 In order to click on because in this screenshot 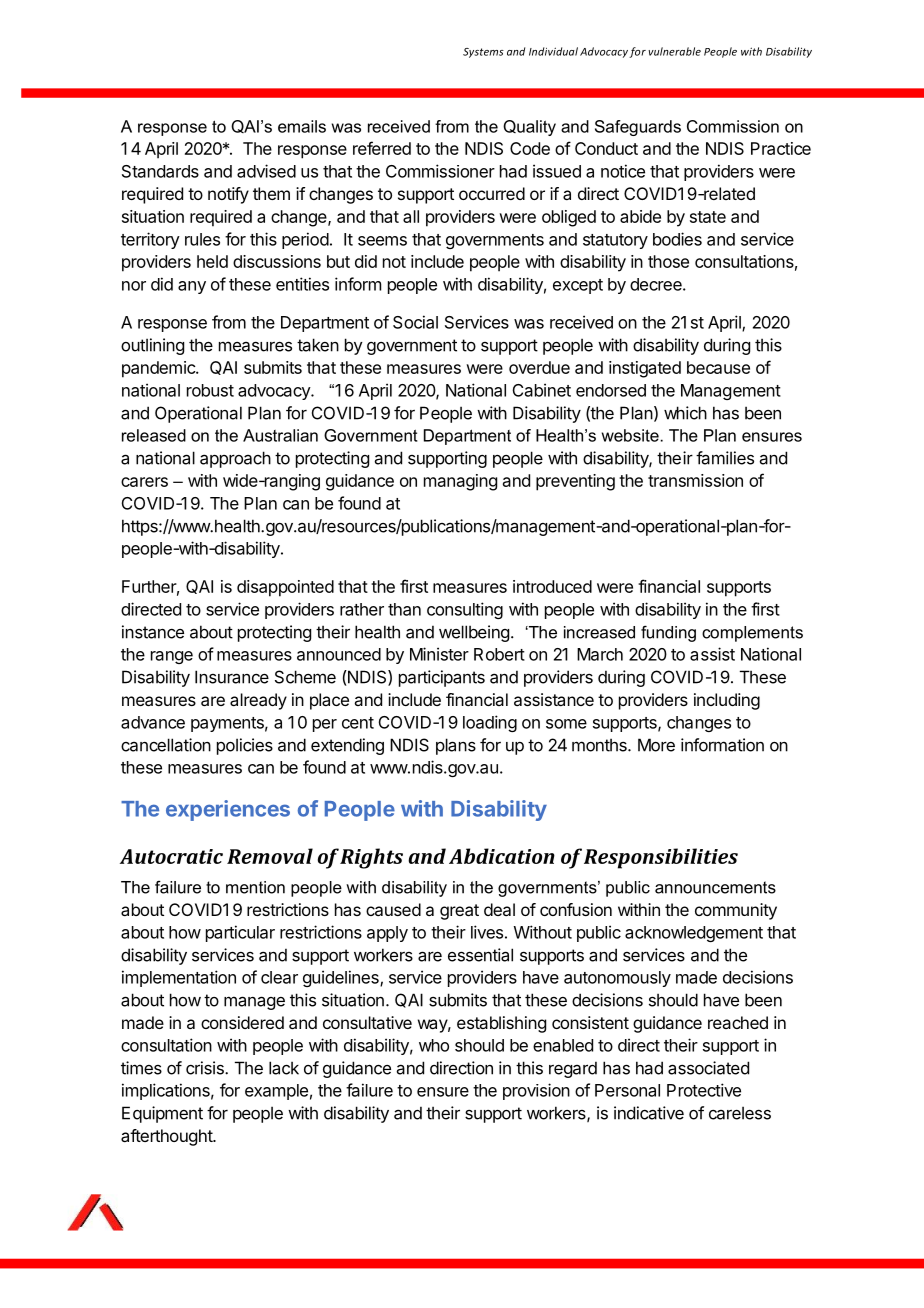, I will do `click(718, 367)`.
